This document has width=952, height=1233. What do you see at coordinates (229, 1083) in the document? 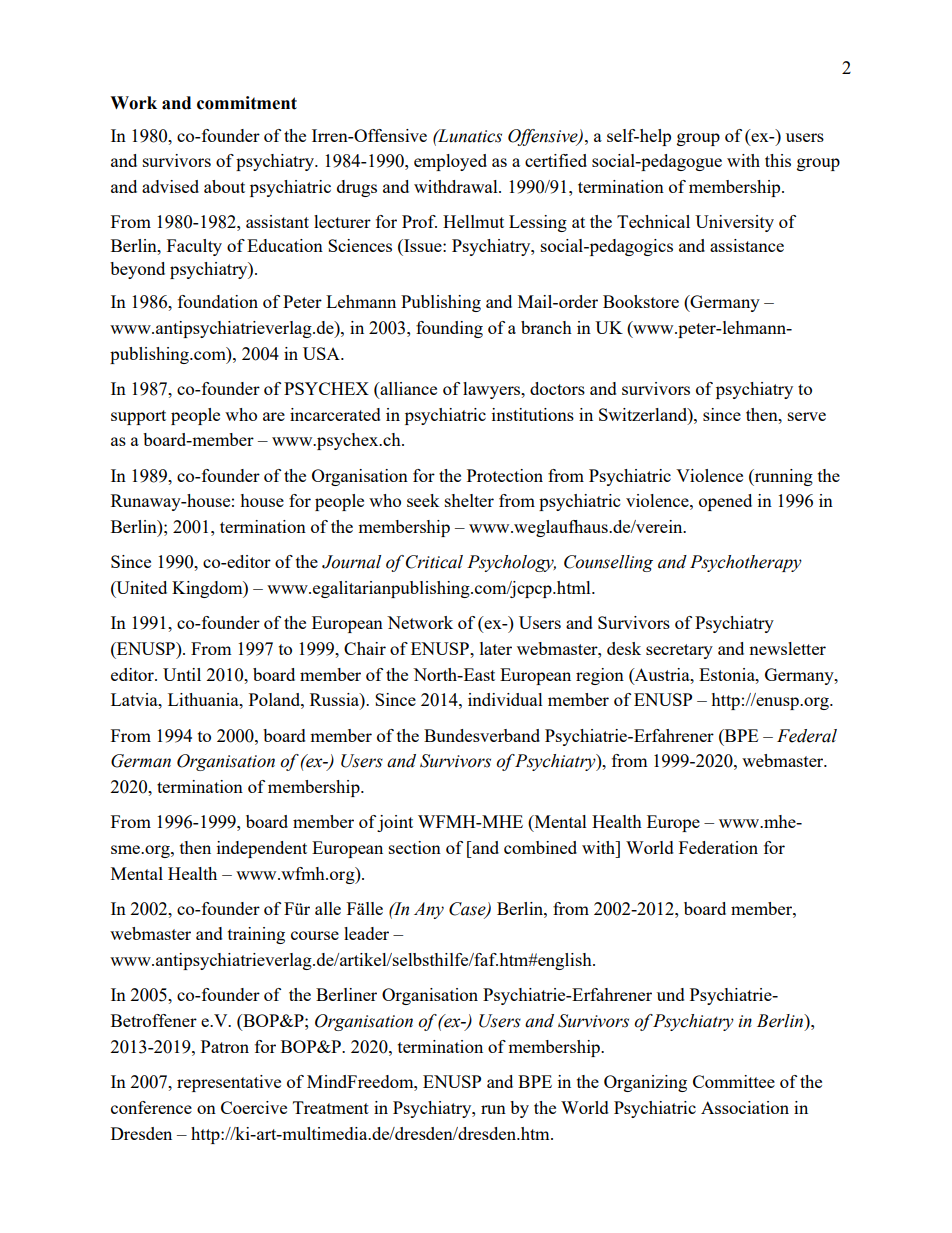
I see `representative` at bounding box center [229, 1083].
